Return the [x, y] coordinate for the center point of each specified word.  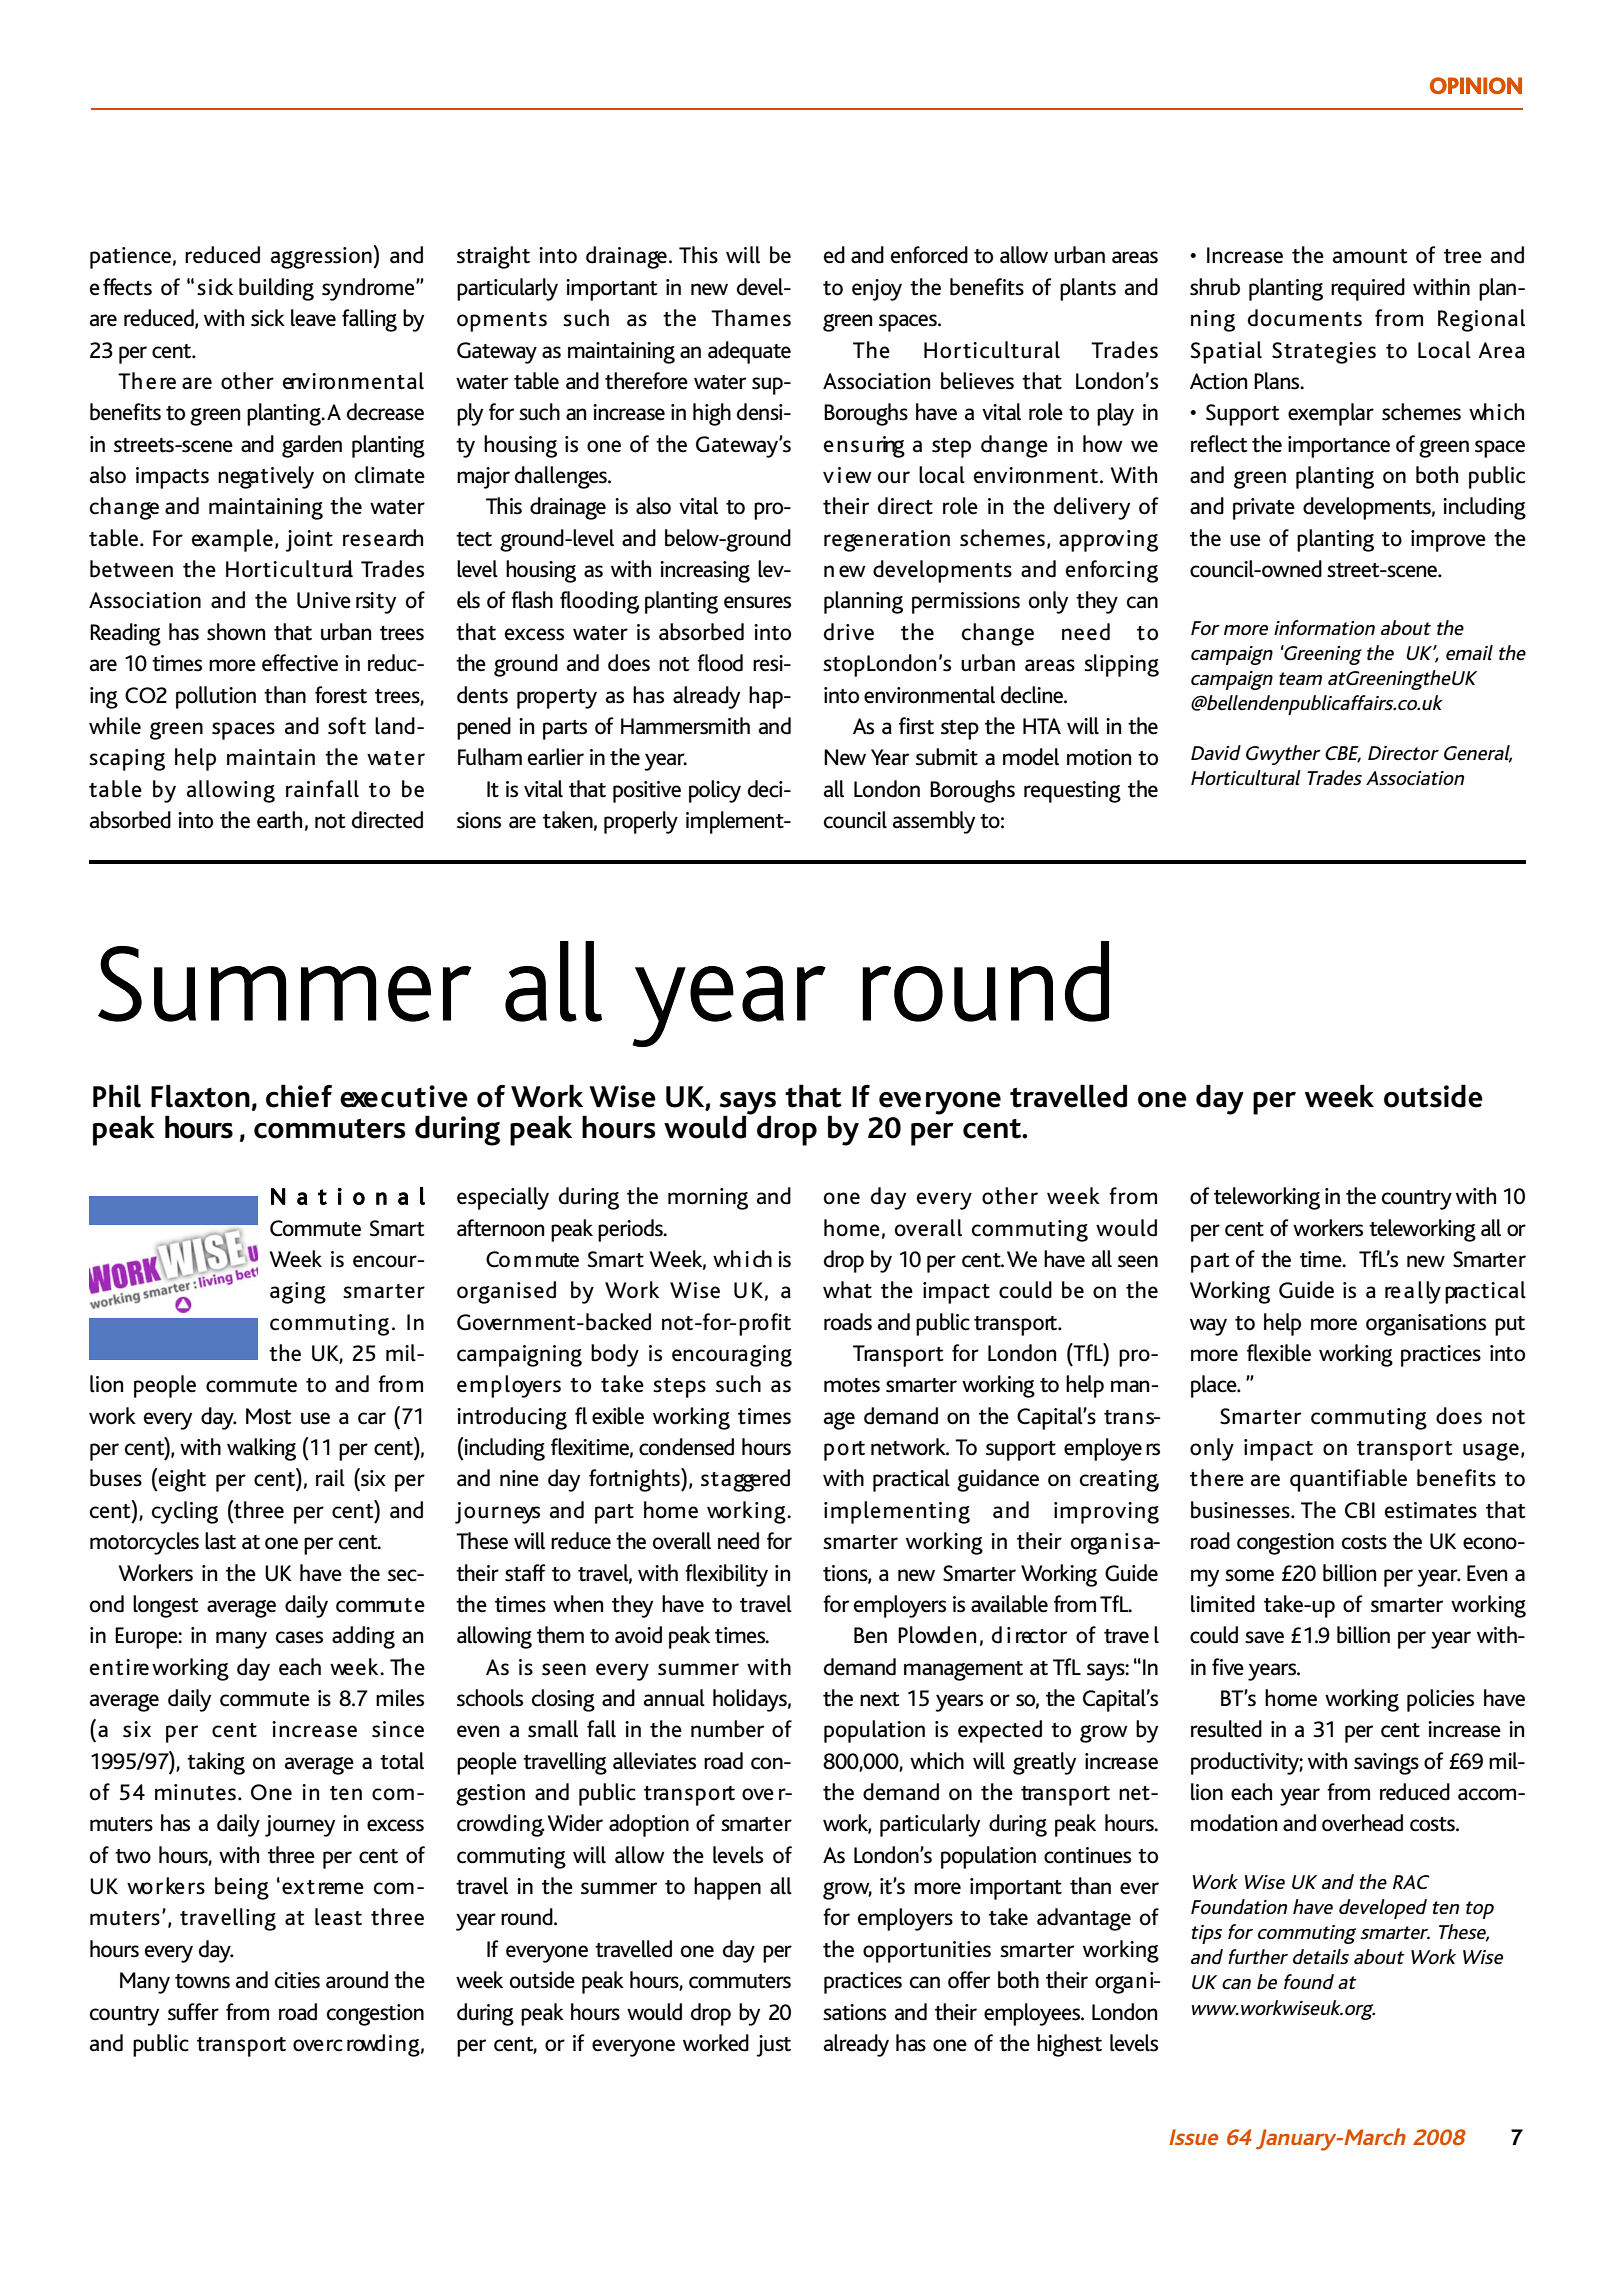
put [1510, 1326]
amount [1370, 256]
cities [297, 1980]
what [847, 1290]
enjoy [877, 290]
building [276, 289]
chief [299, 1096]
